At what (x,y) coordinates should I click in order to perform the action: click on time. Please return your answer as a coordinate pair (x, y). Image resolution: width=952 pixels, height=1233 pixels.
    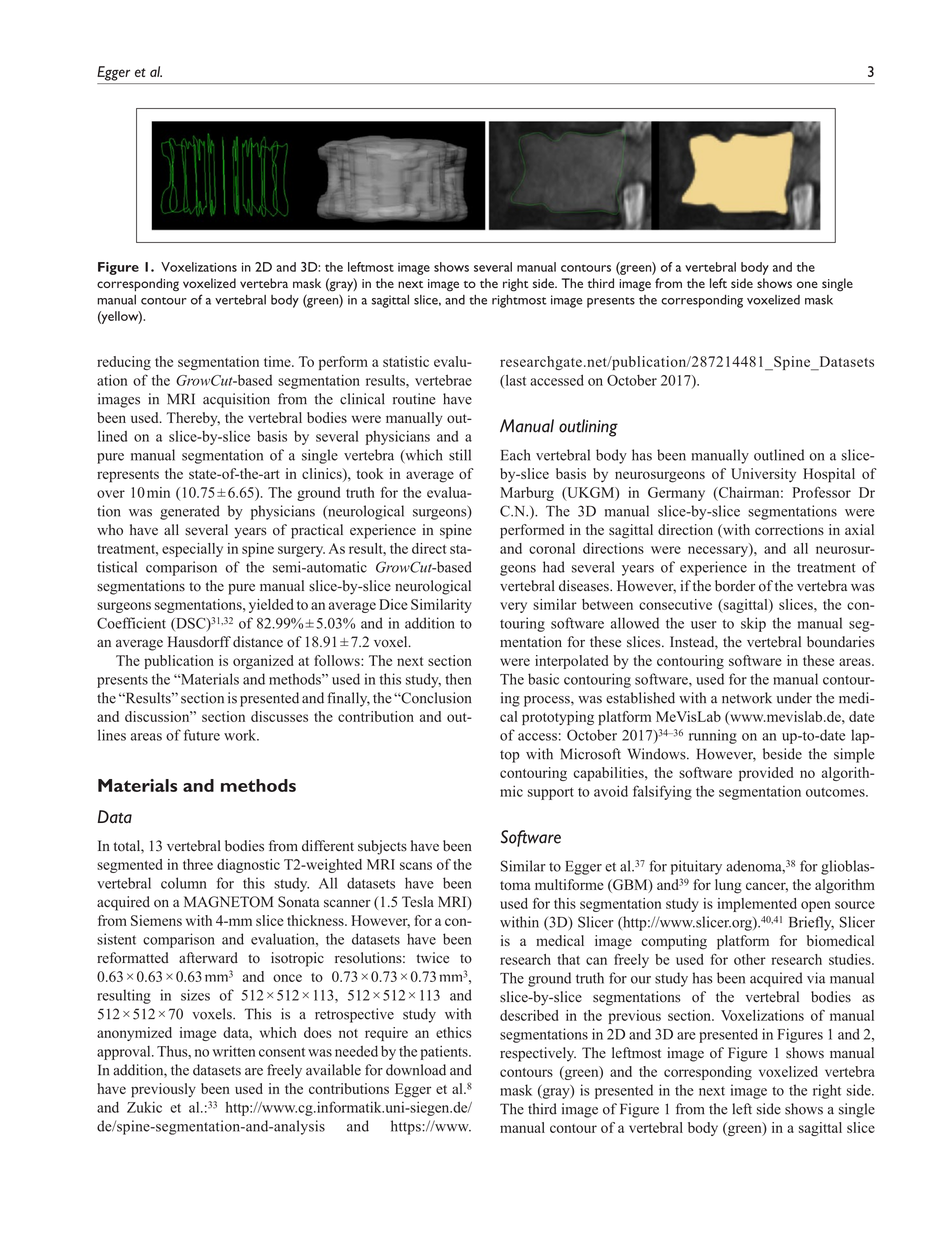
    Looking at the image, I should click on (278, 361).
